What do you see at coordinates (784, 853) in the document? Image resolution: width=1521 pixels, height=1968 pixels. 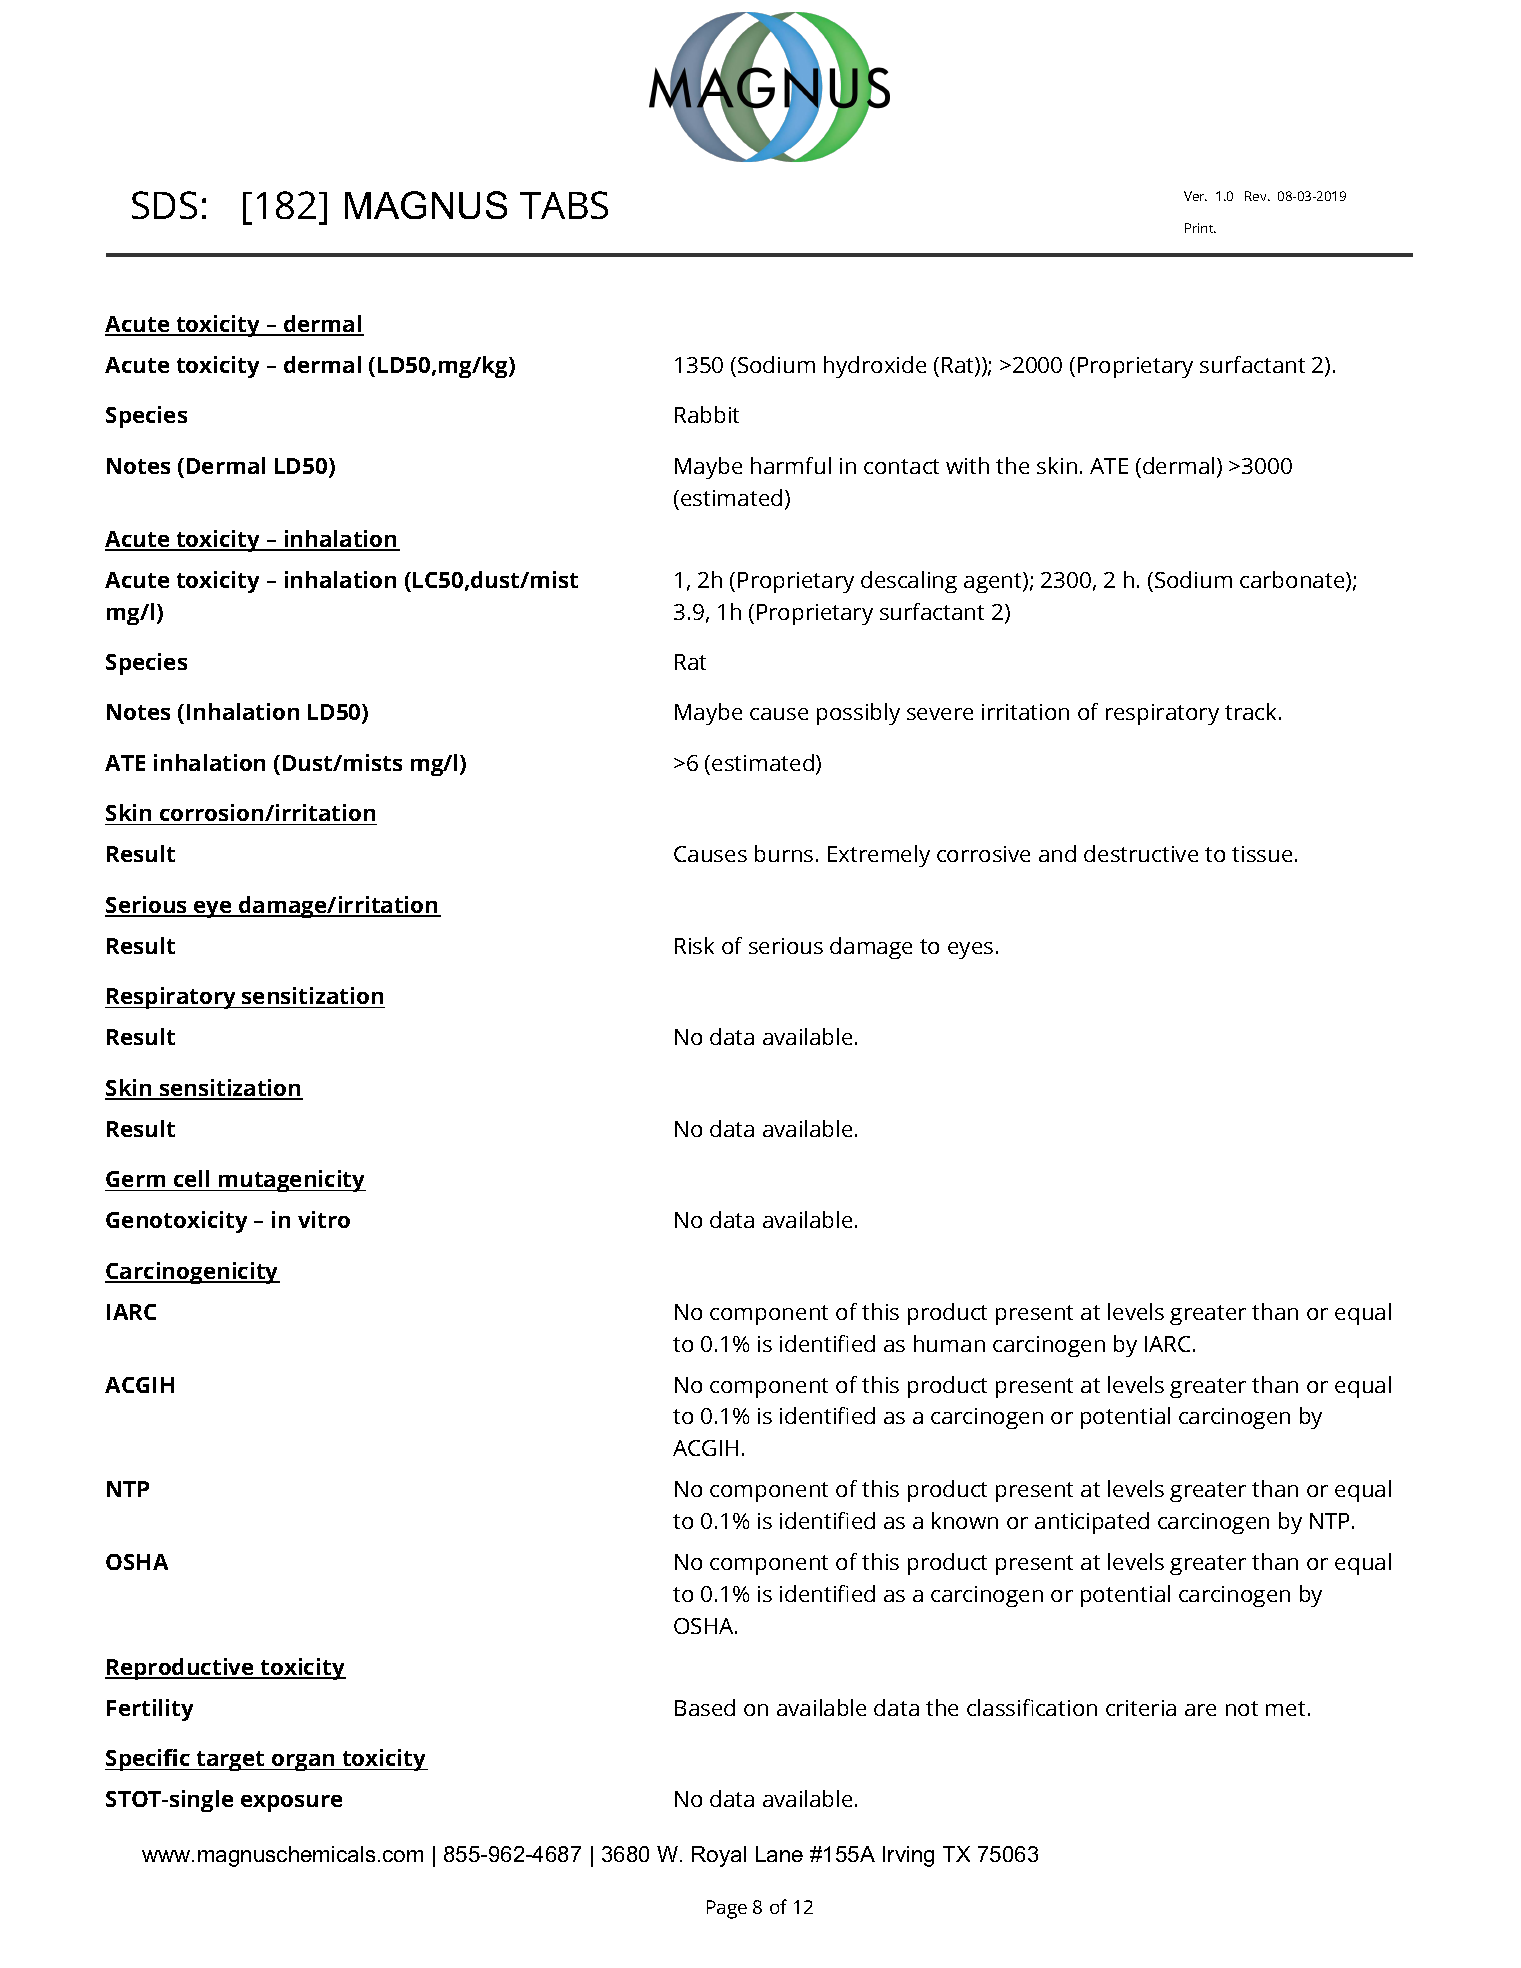 I see `burns` at bounding box center [784, 853].
